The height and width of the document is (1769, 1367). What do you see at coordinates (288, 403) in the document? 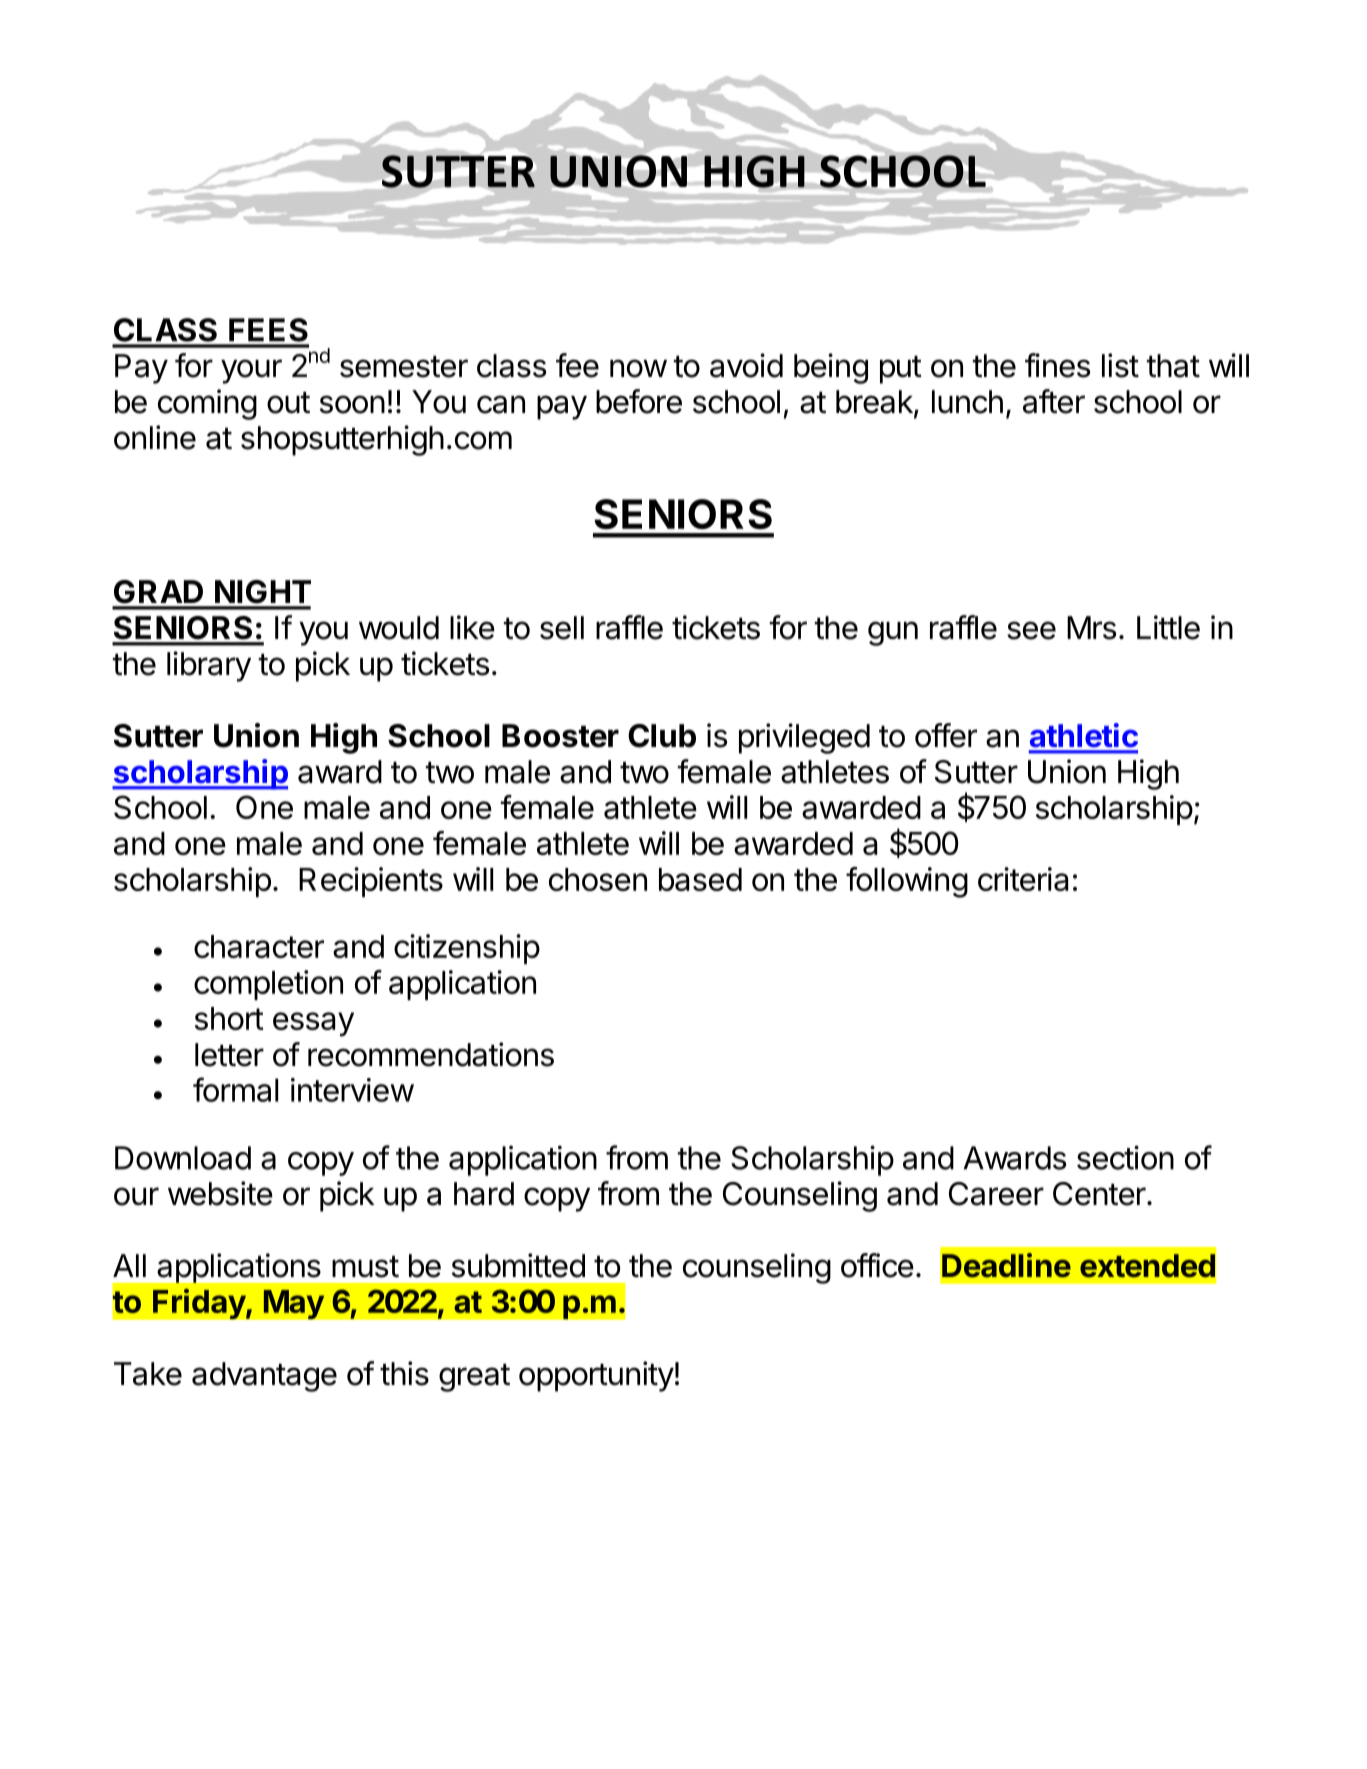
I see `out` at bounding box center [288, 403].
